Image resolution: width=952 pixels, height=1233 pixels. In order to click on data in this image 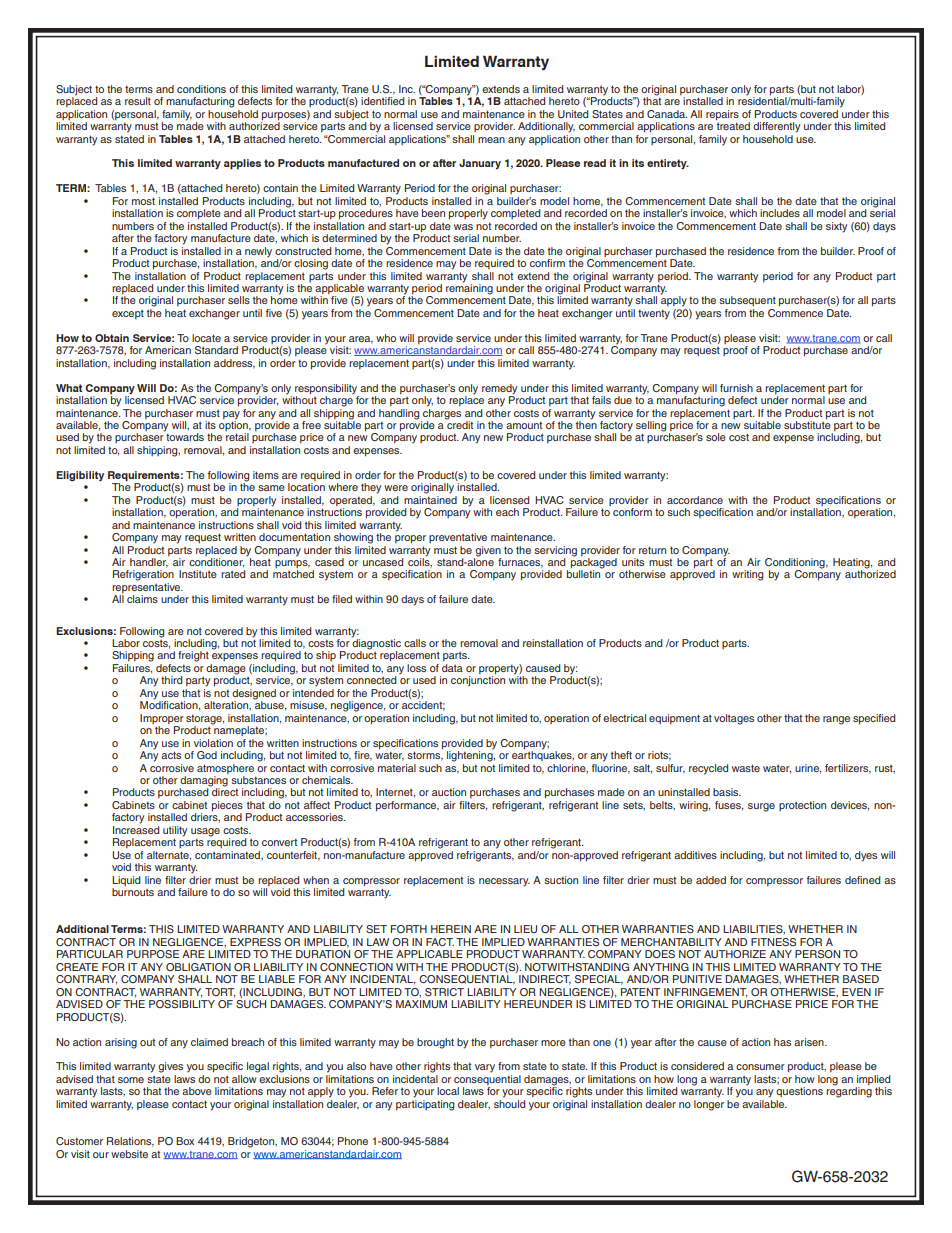, I will do `click(452, 668)`.
